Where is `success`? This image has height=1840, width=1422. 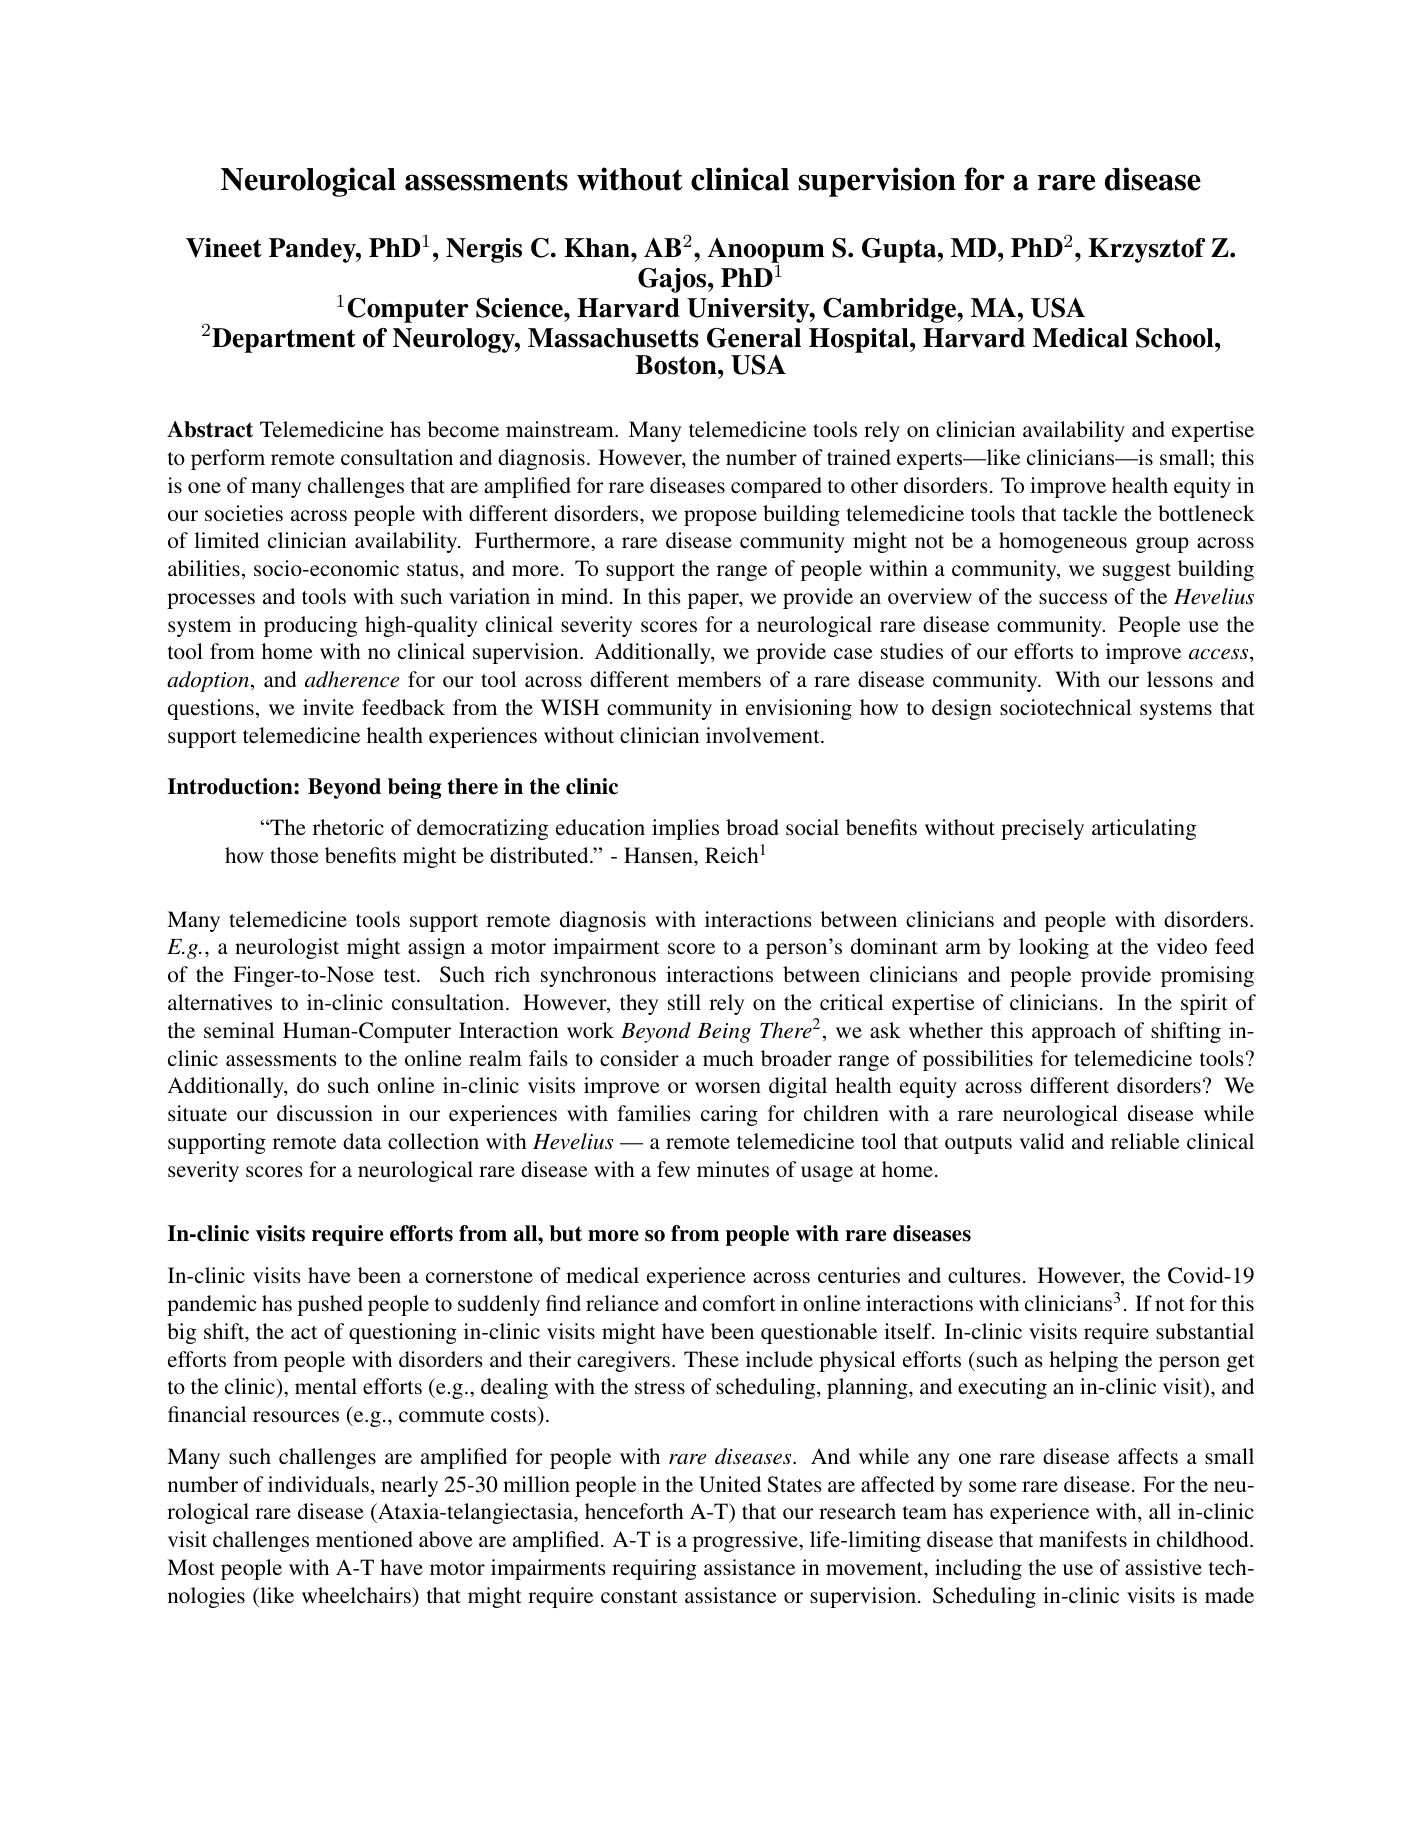
success is located at coordinates (1073, 598).
